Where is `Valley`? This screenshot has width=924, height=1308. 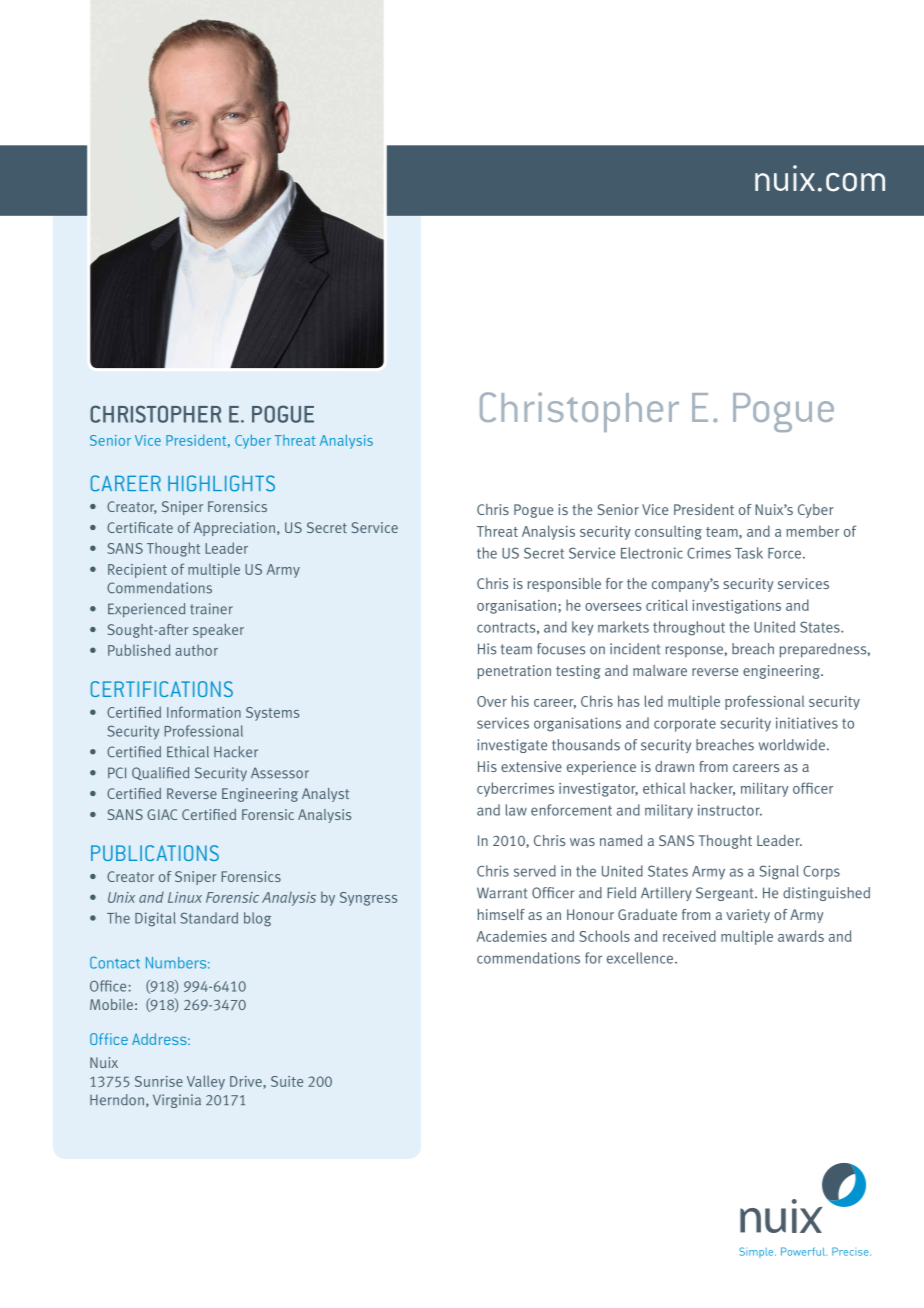 Valley is located at coordinates (206, 1082).
